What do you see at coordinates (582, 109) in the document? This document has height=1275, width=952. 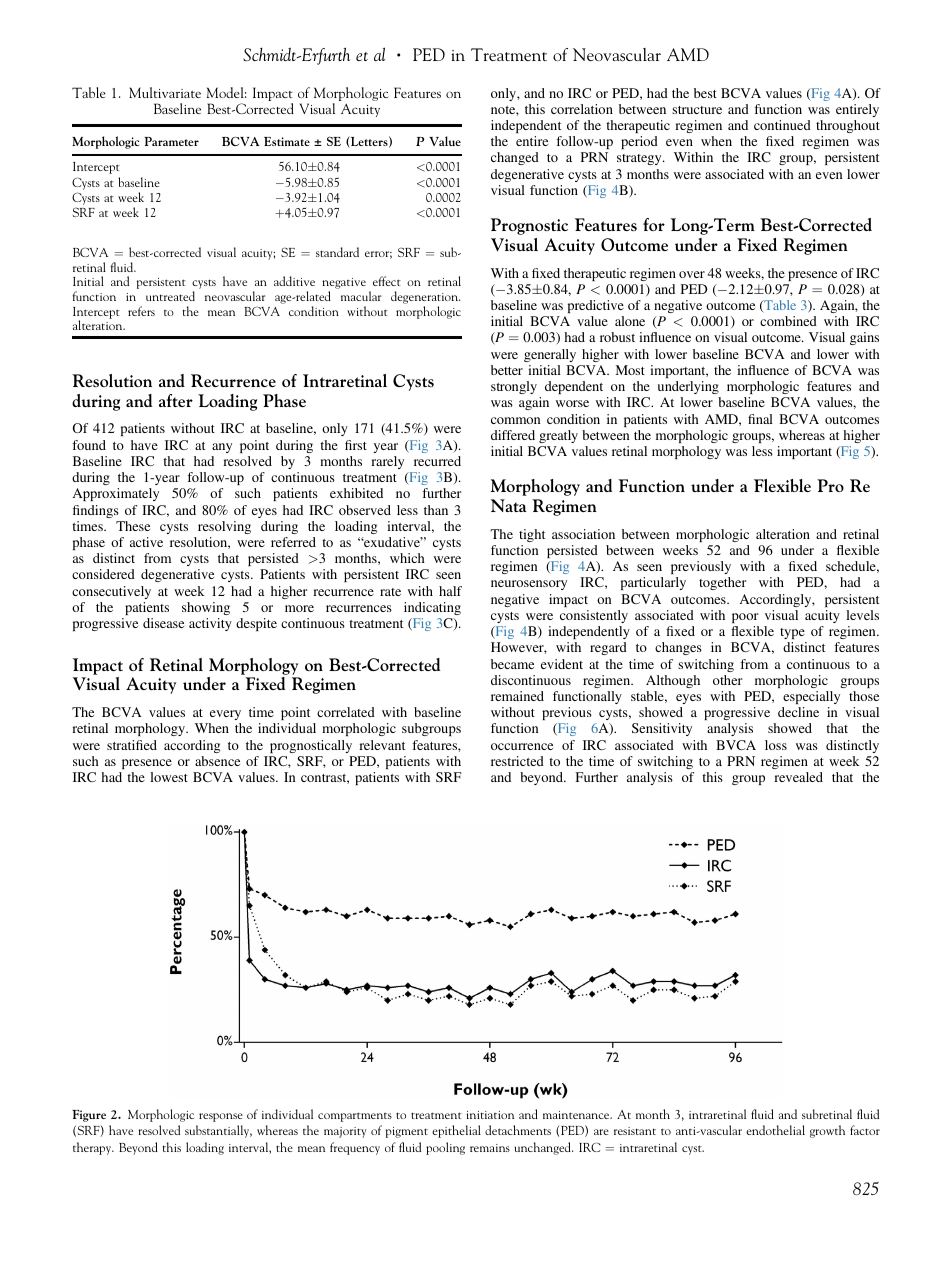 I see `correlation` at bounding box center [582, 109].
